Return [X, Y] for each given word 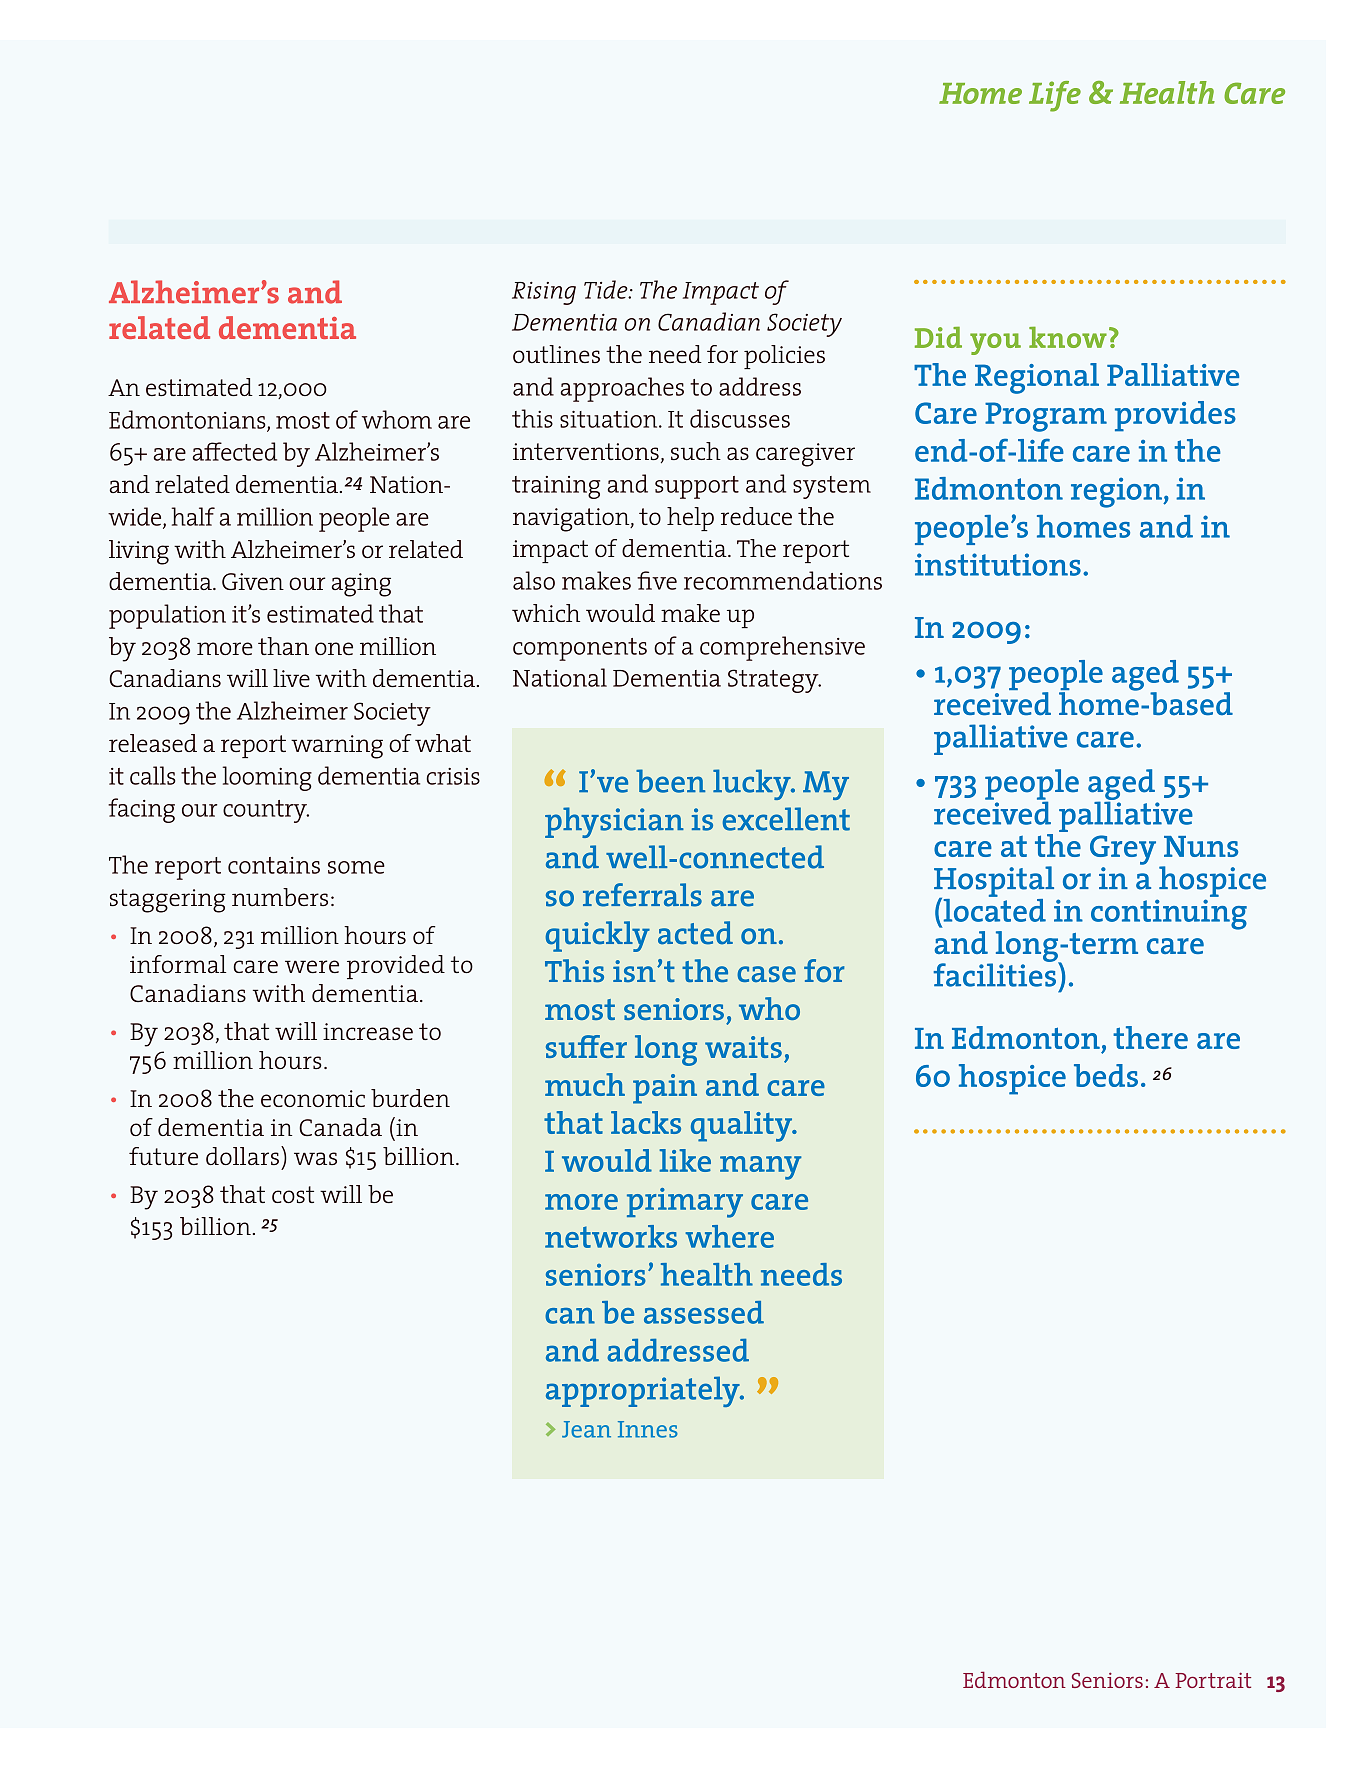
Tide [607, 289]
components [580, 649]
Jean [586, 1429]
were [312, 966]
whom [397, 419]
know [1068, 337]
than [283, 646]
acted [695, 933]
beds [1106, 1075]
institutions [998, 564]
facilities [996, 974]
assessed [704, 1312]
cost [293, 1194]
